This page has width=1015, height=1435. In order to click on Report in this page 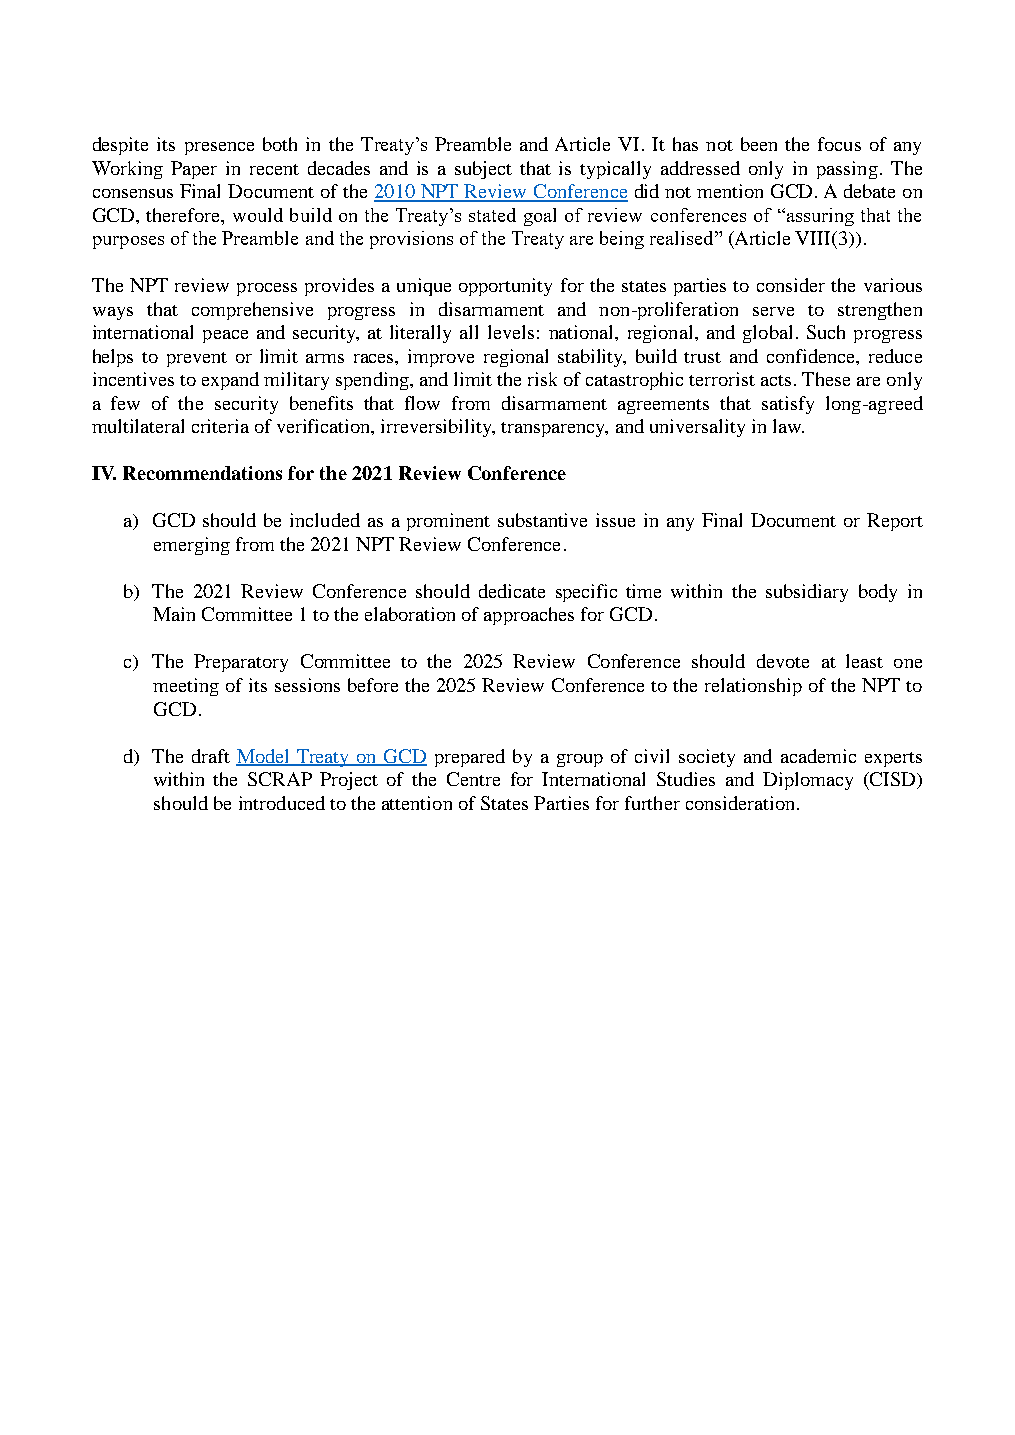, I will do `click(895, 522)`.
